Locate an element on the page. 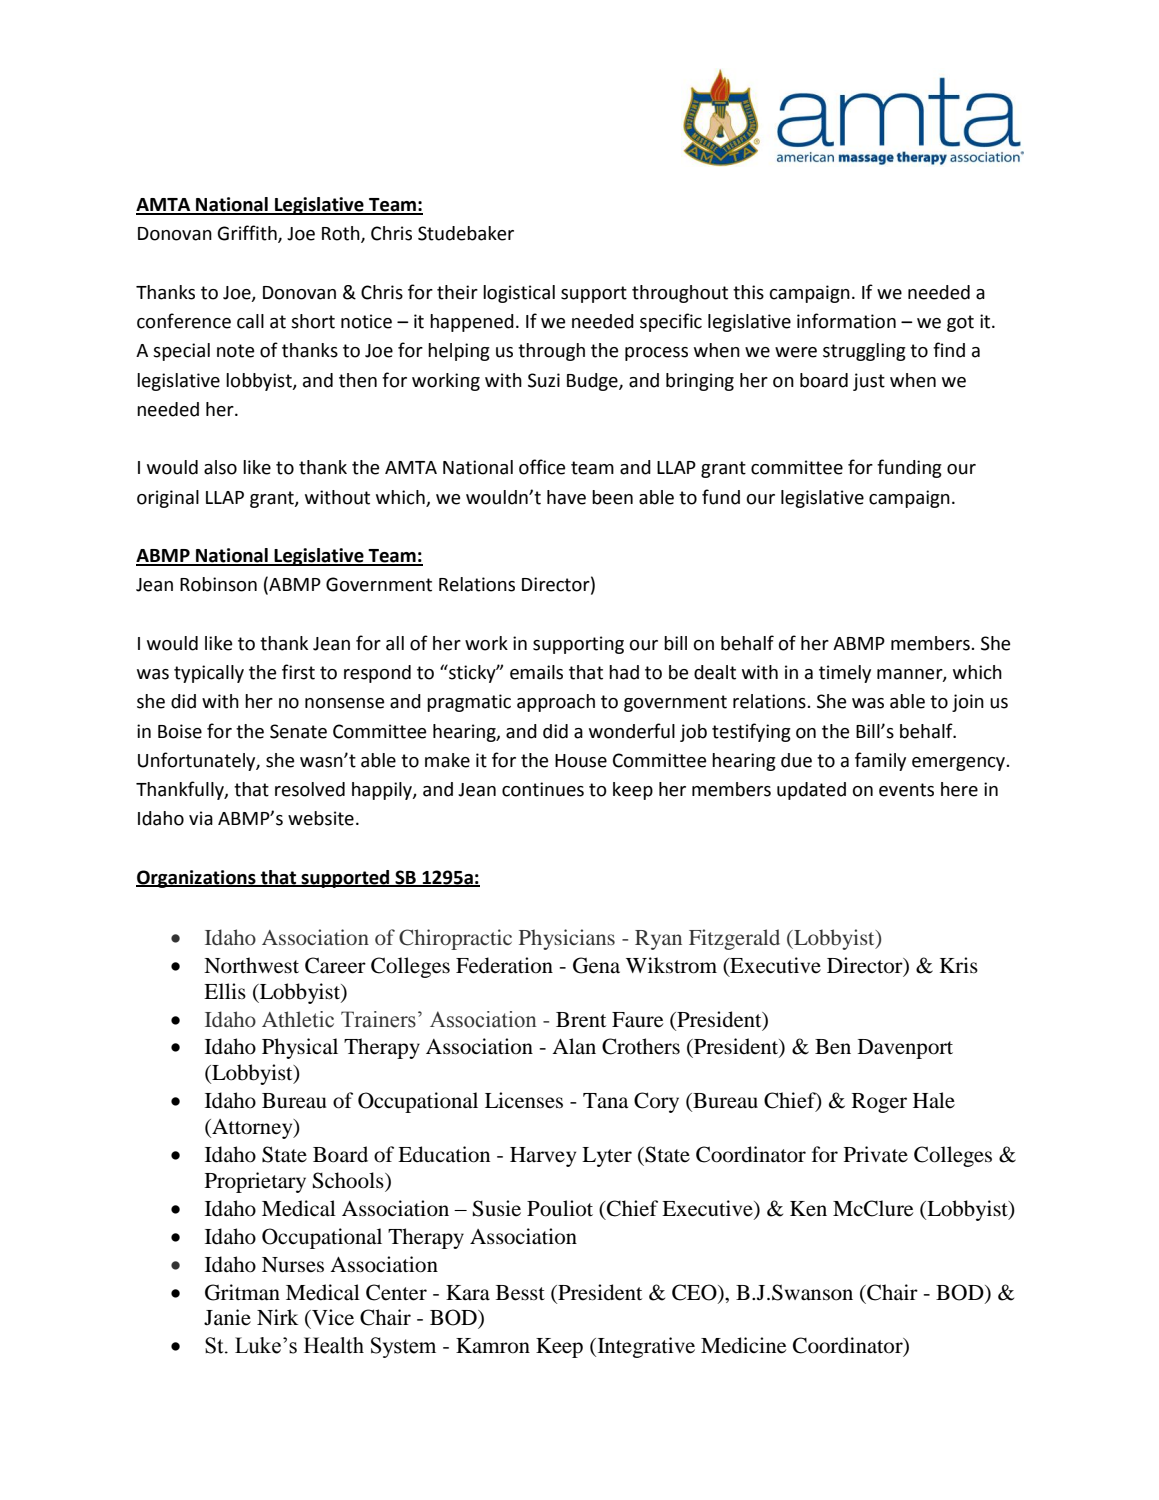  Integrative is located at coordinates (645, 1347).
